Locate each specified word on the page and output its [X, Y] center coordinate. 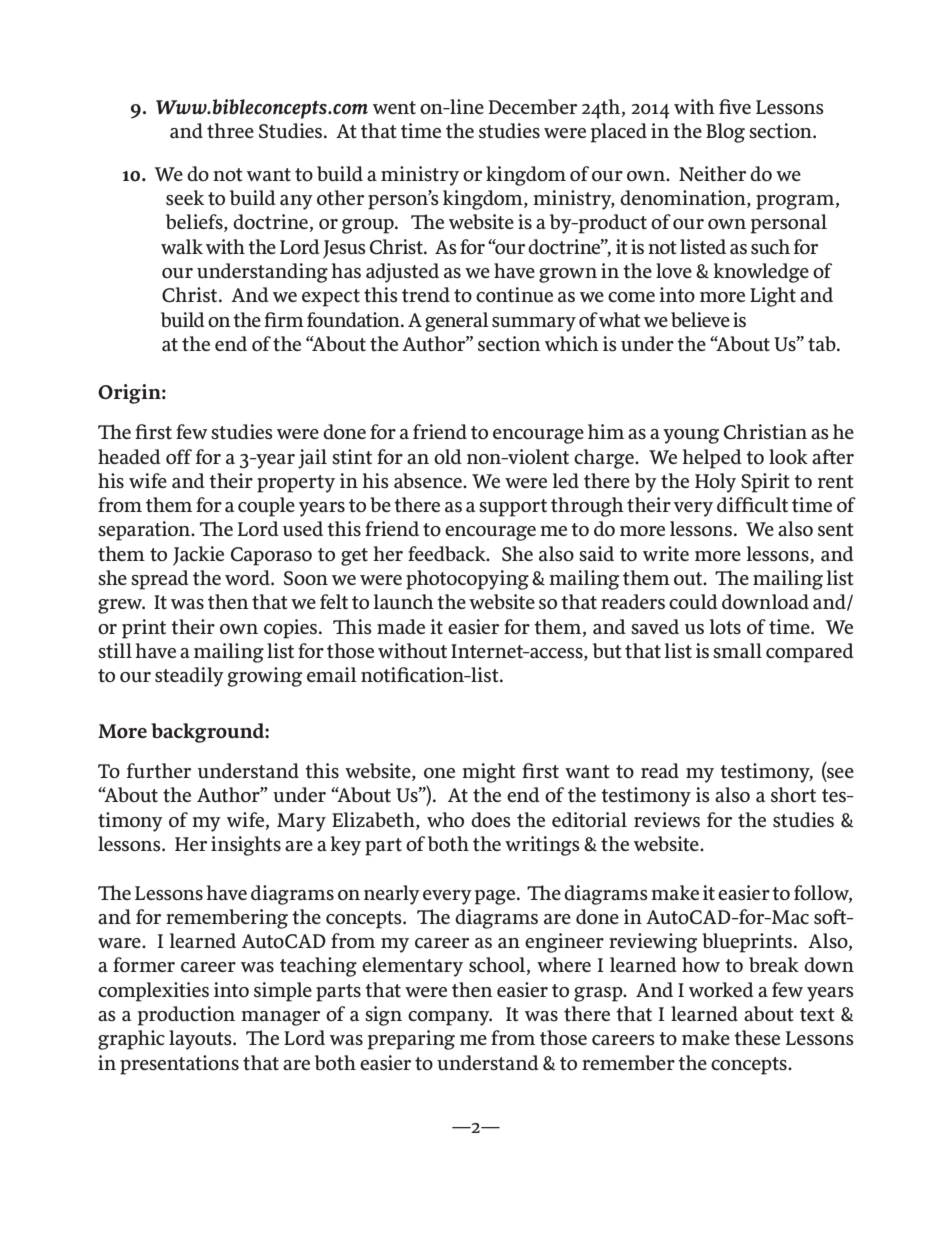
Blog [725, 133]
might [489, 773]
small [737, 651]
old [448, 456]
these [757, 1038]
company [450, 1018]
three [230, 130]
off [179, 456]
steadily [189, 677]
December [533, 106]
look [788, 456]
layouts [201, 1040]
